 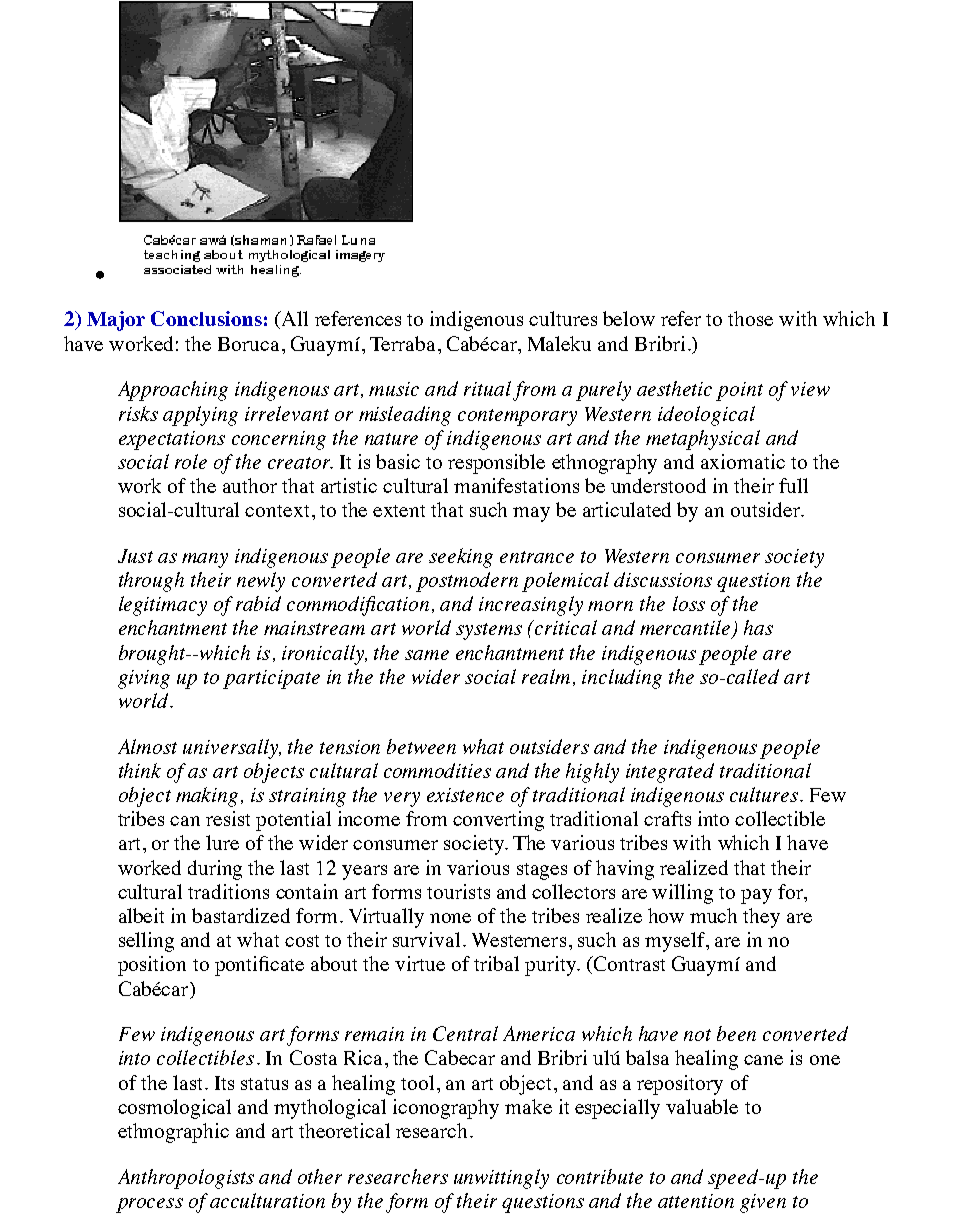 I want to click on has, so click(x=758, y=627).
